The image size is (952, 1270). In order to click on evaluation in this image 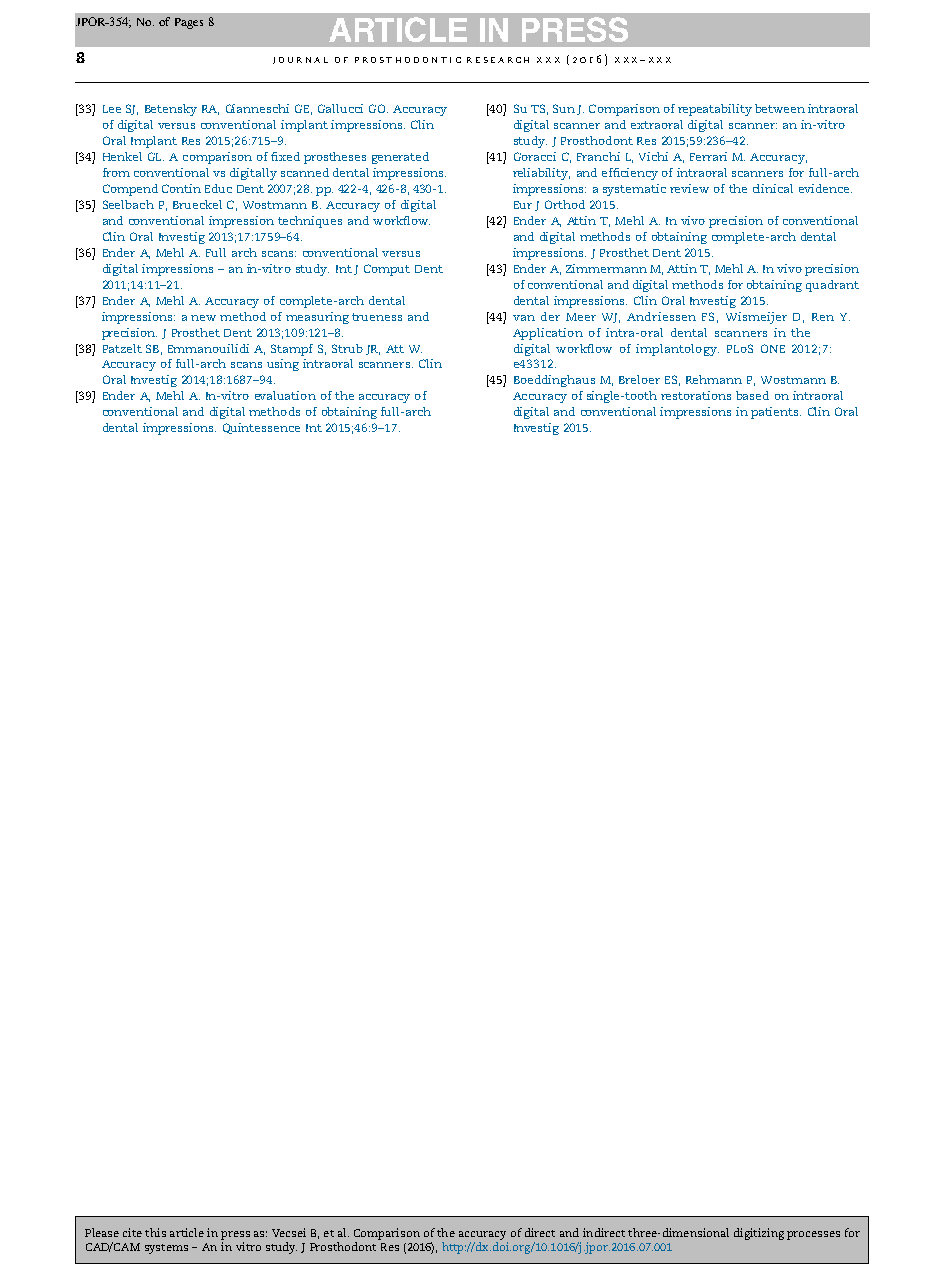, I will do `click(285, 395)`.
